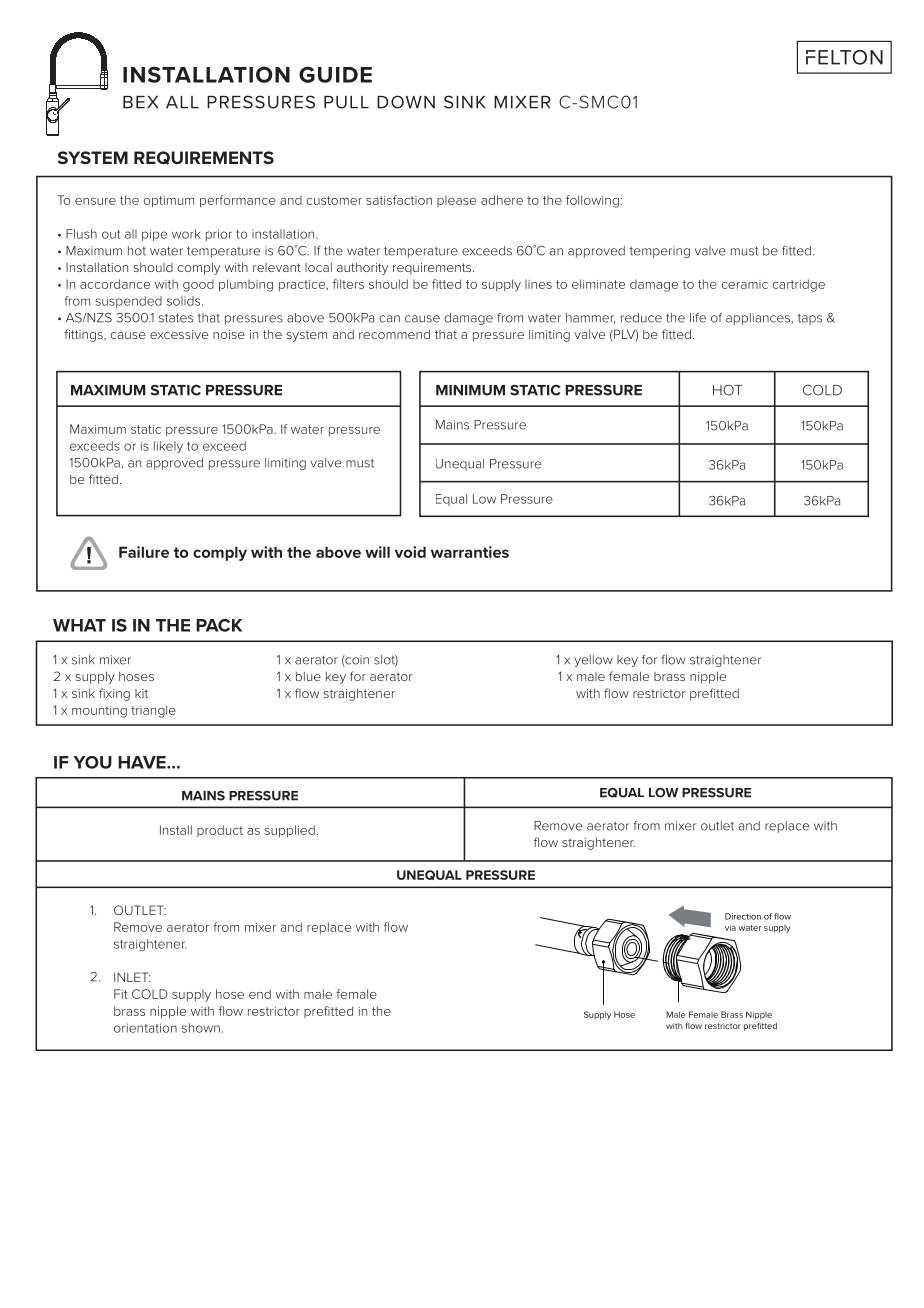 The height and width of the screenshot is (1308, 924). I want to click on following, so click(593, 201).
